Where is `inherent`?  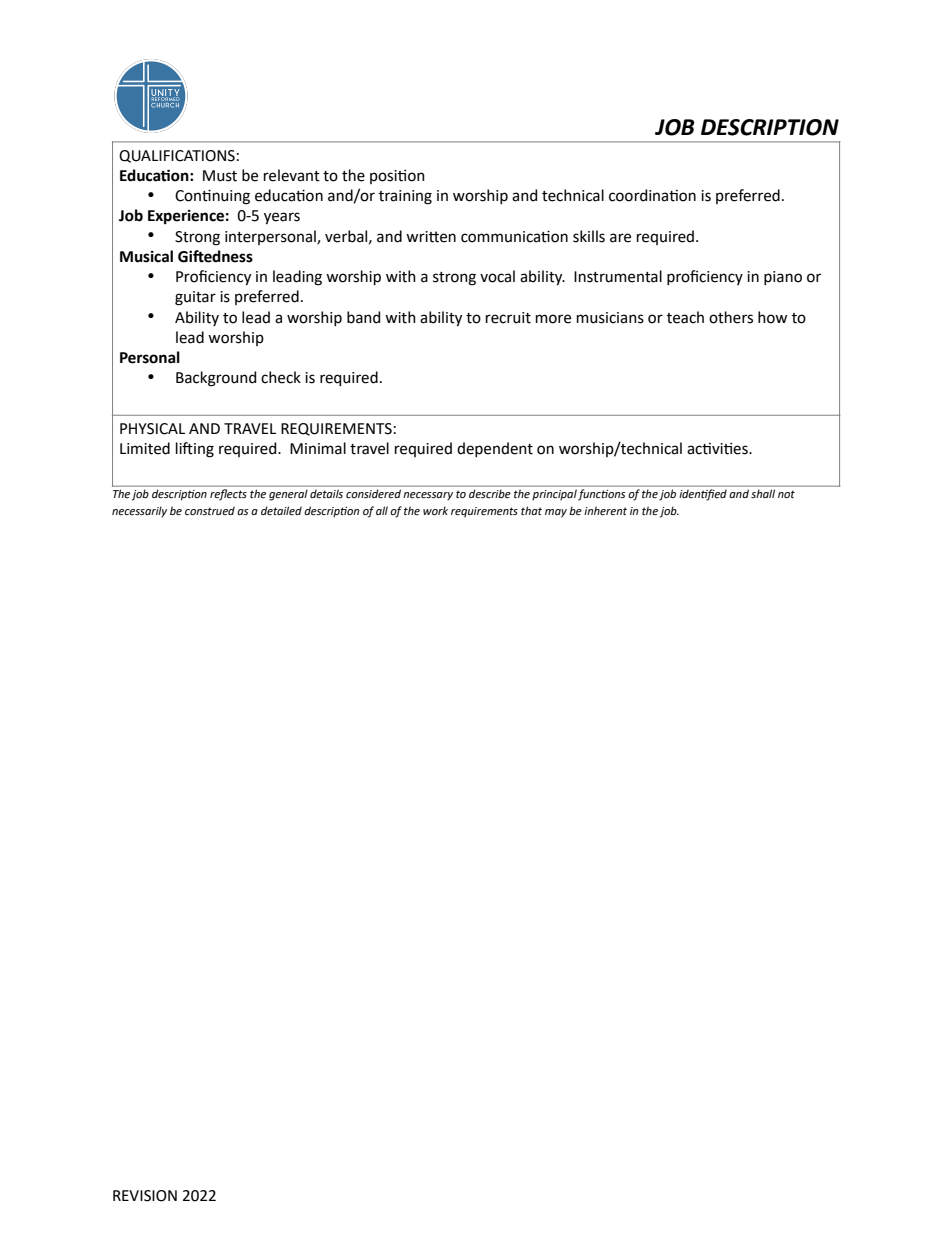
inherent is located at coordinates (605, 510).
